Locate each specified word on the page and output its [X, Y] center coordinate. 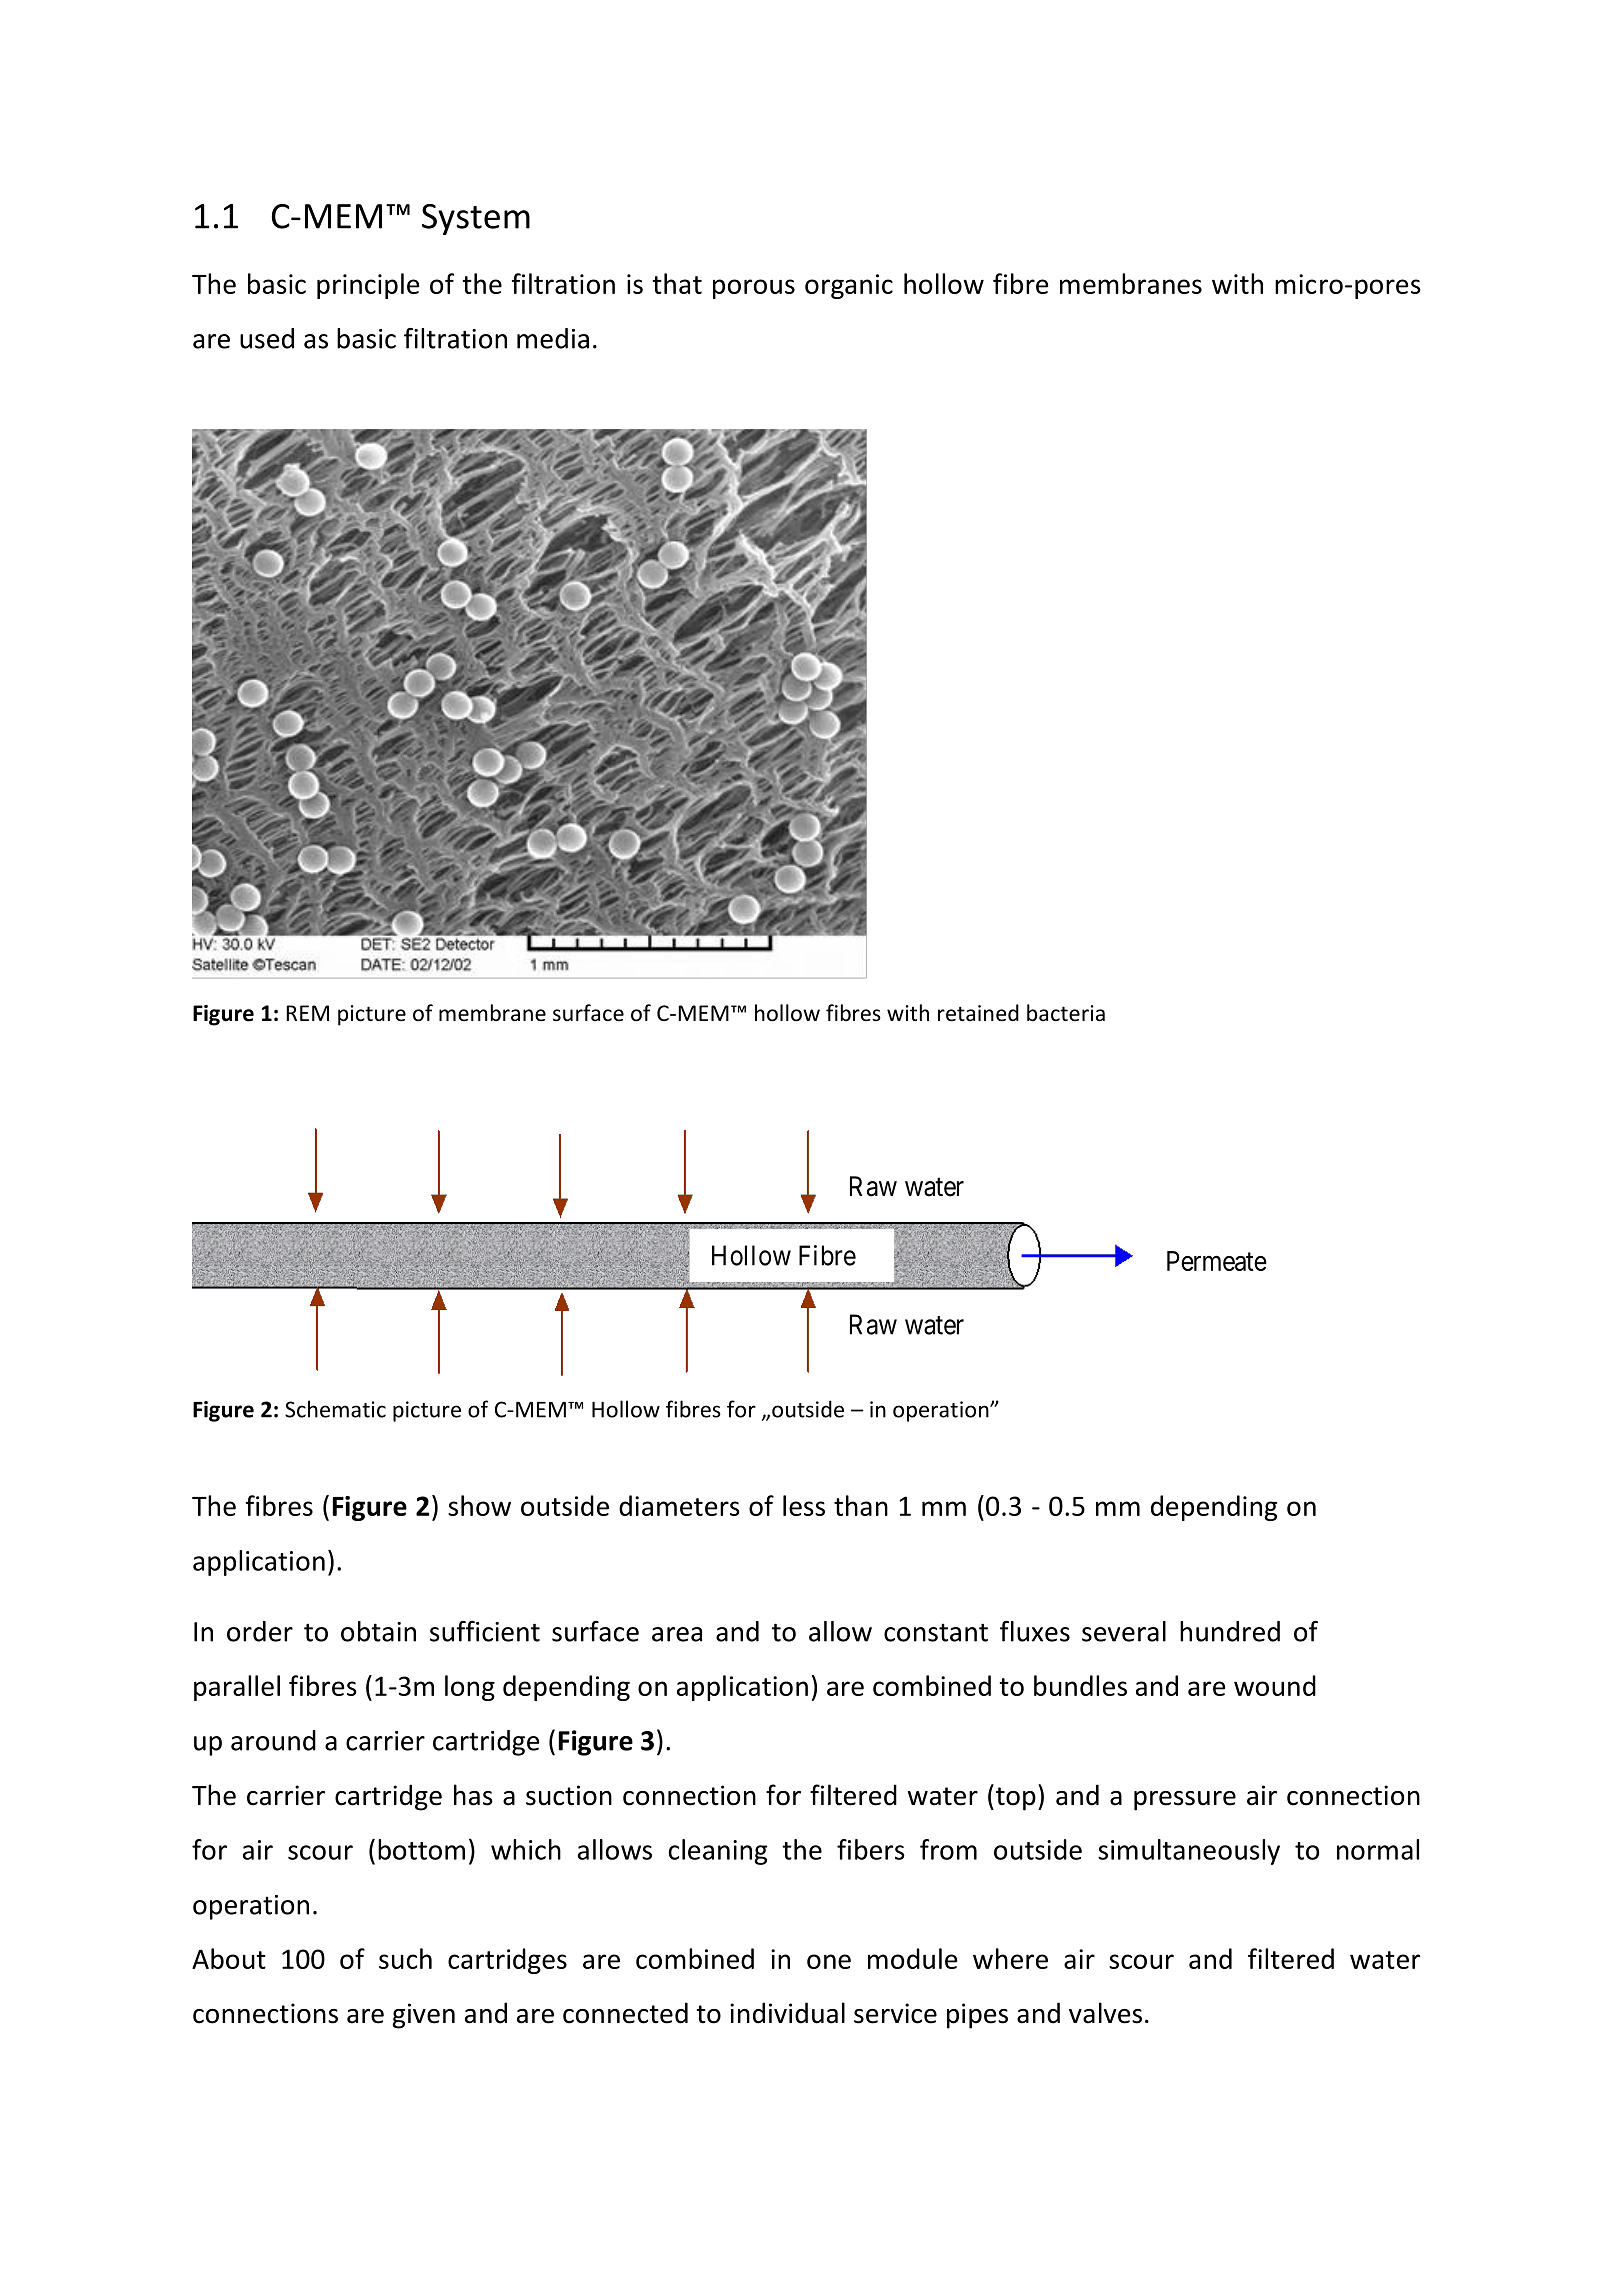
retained [978, 1013]
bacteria [1066, 1013]
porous [754, 289]
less [804, 1505]
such [405, 1958]
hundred [1230, 1631]
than [861, 1505]
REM [307, 1013]
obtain [378, 1631]
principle [368, 286]
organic [849, 286]
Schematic [335, 1409]
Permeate [1217, 1261]
